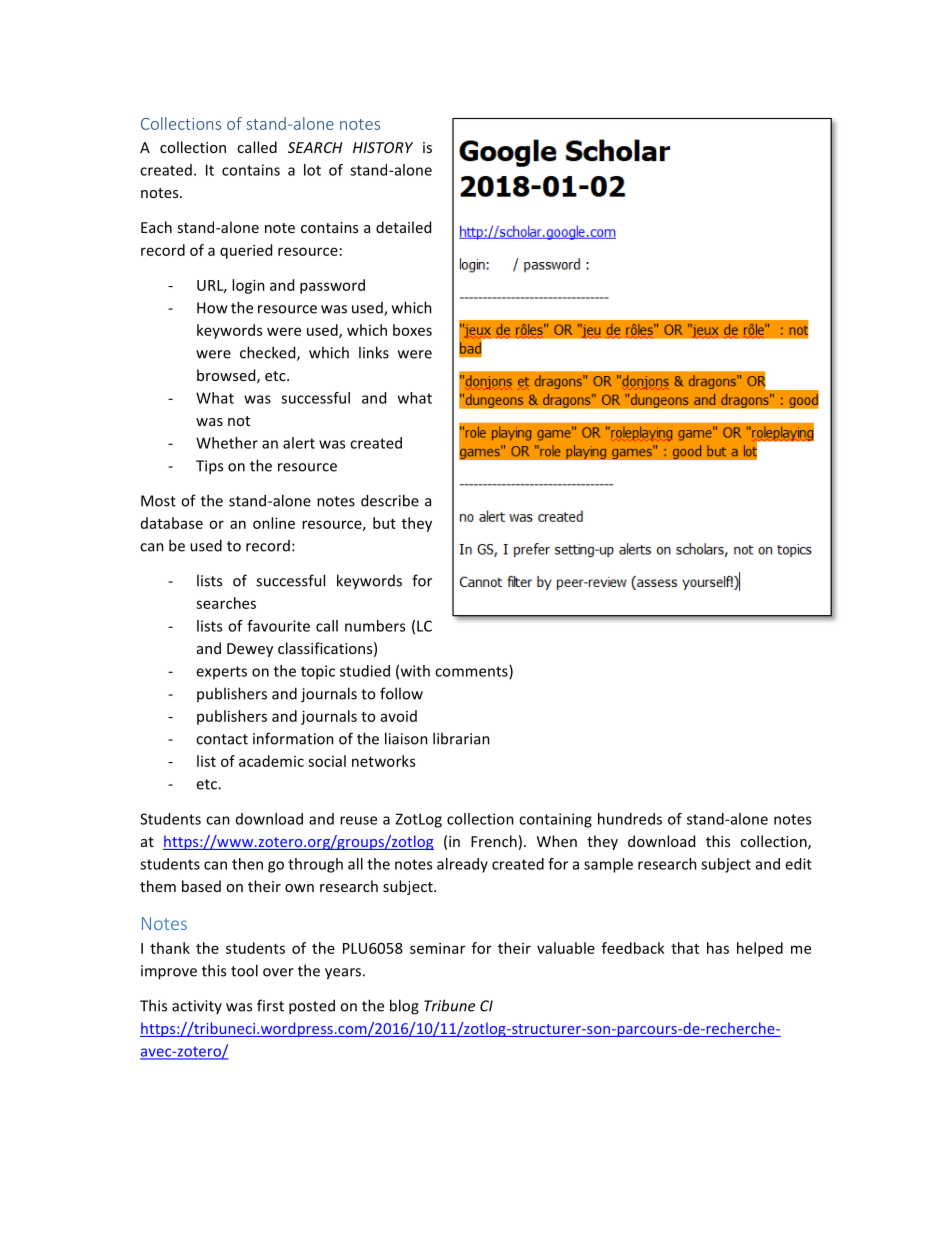 Image resolution: width=952 pixels, height=1233 pixels. I want to click on detailed, so click(403, 227).
